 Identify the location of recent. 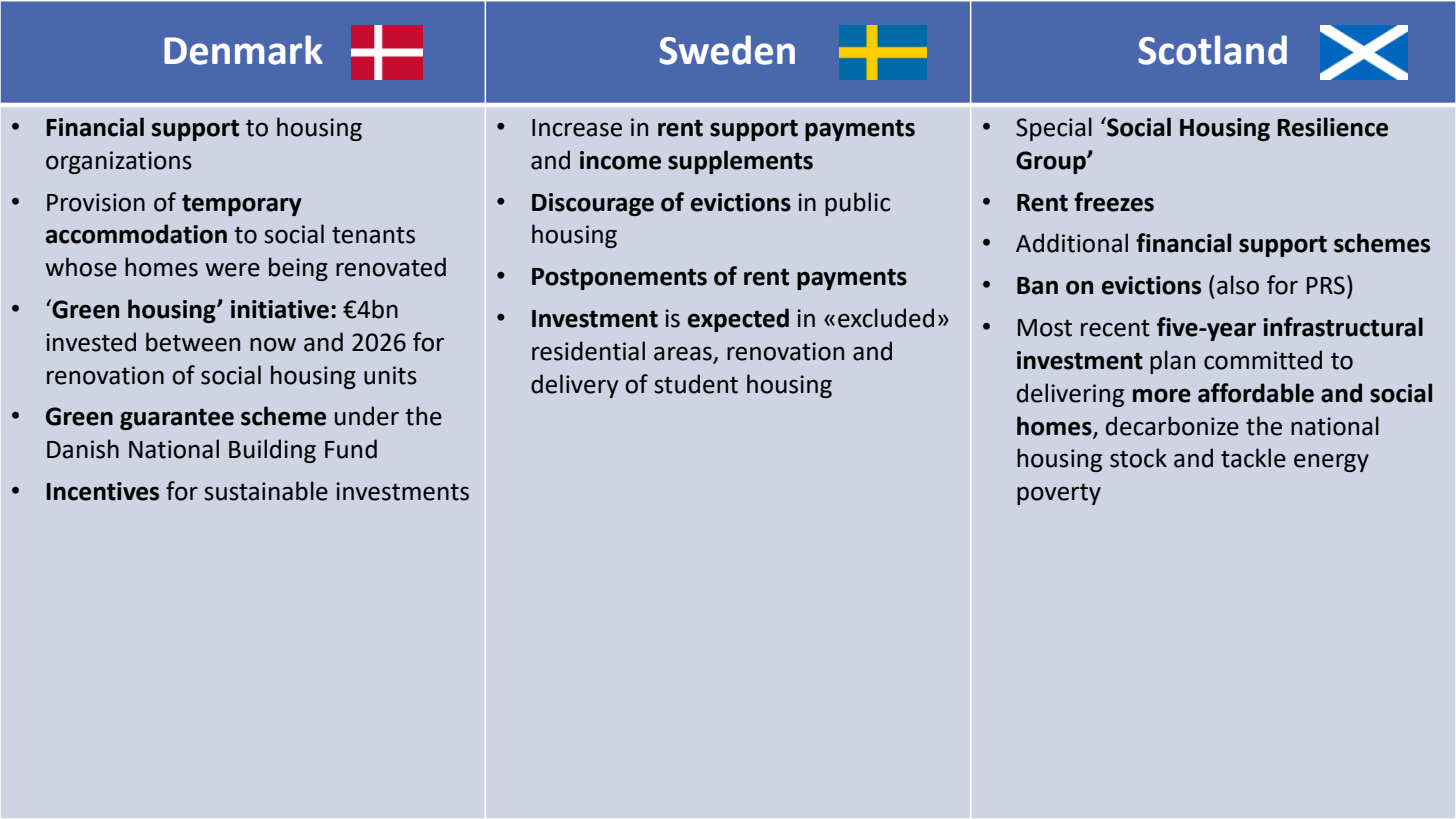
(1115, 328).
